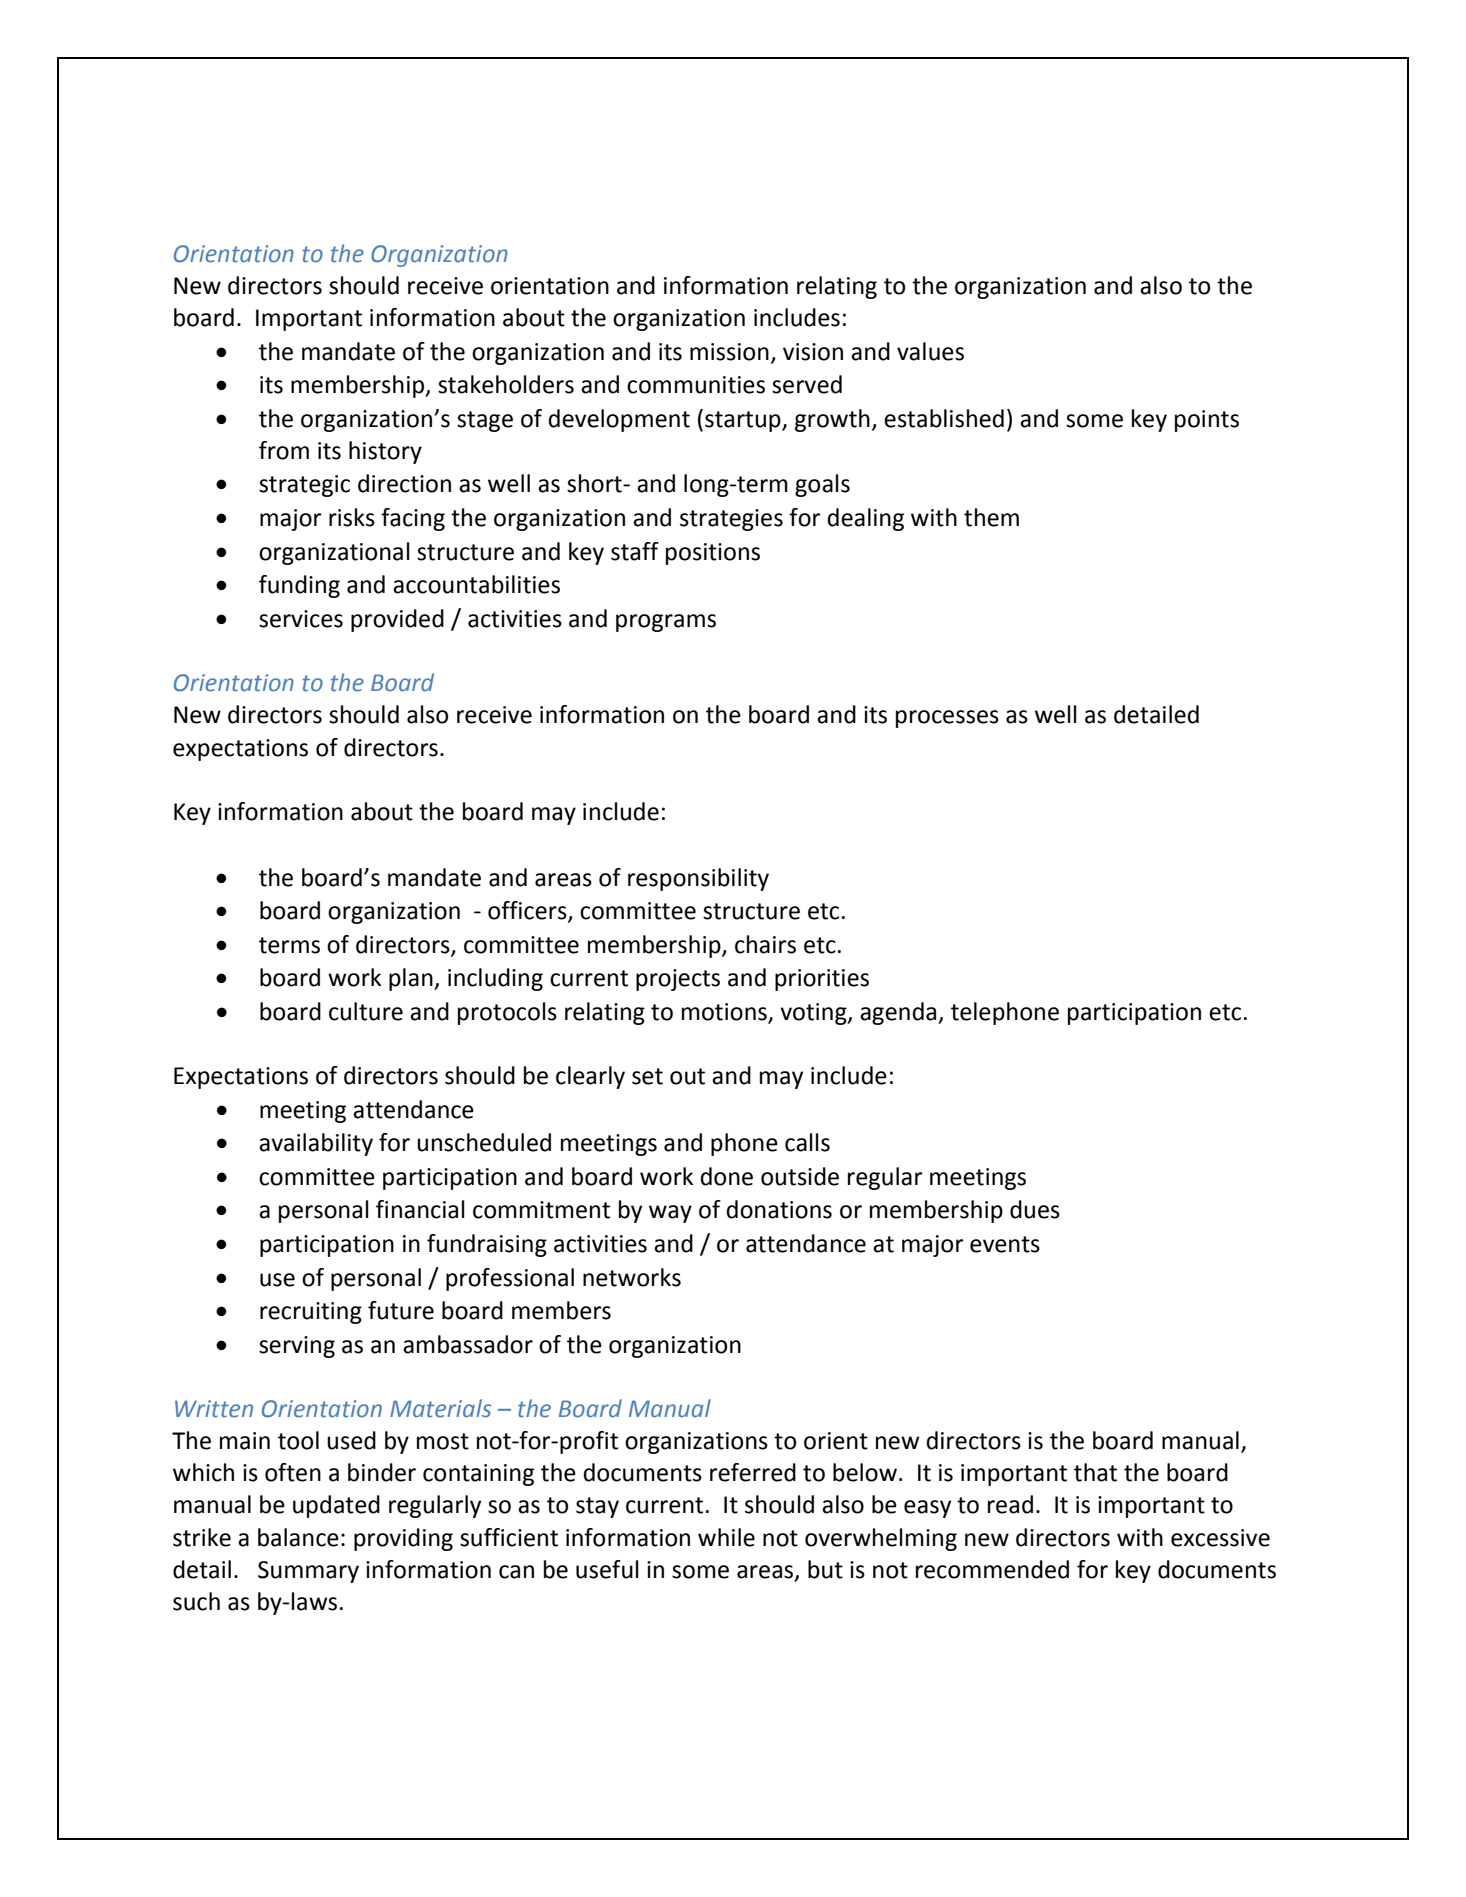 The height and width of the screenshot is (1897, 1466). I want to click on culture, so click(366, 1011).
